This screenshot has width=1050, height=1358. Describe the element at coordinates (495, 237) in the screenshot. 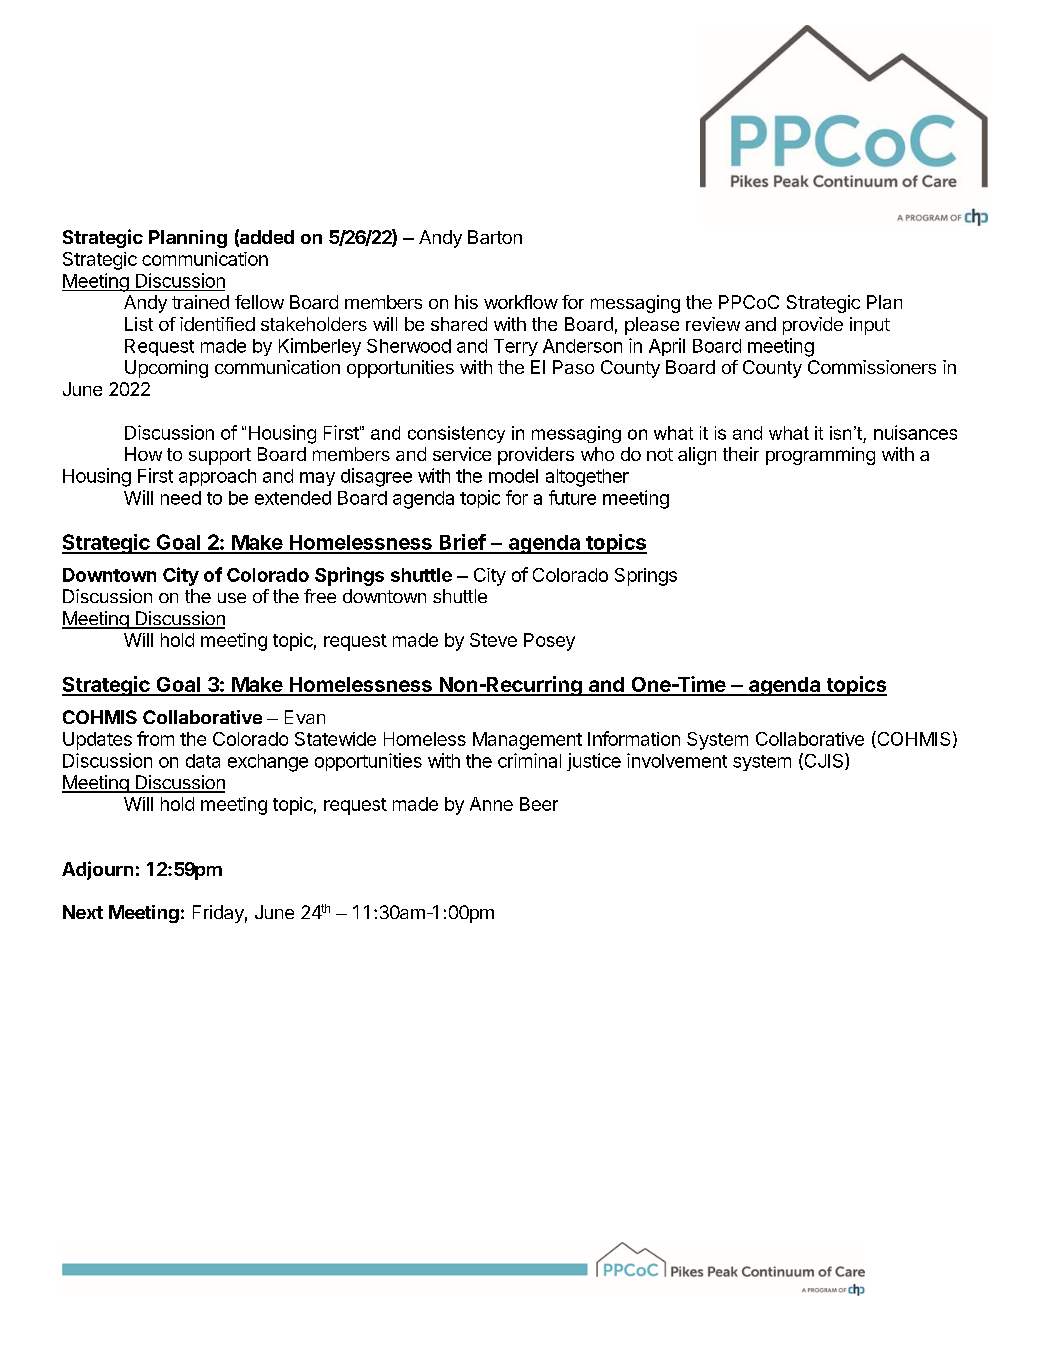

I see `Barton` at that location.
